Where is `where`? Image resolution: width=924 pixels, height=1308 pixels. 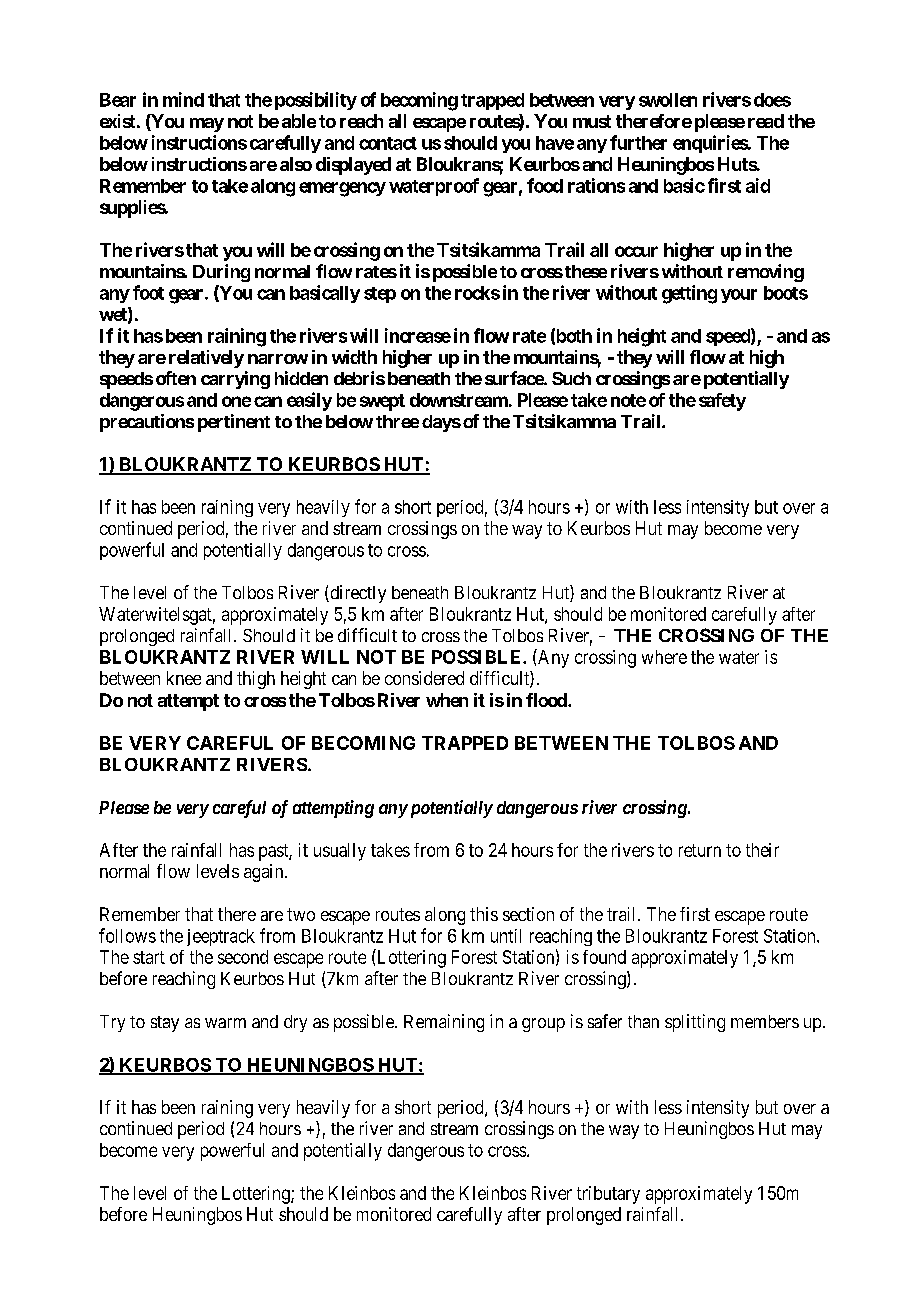
where is located at coordinates (664, 657).
